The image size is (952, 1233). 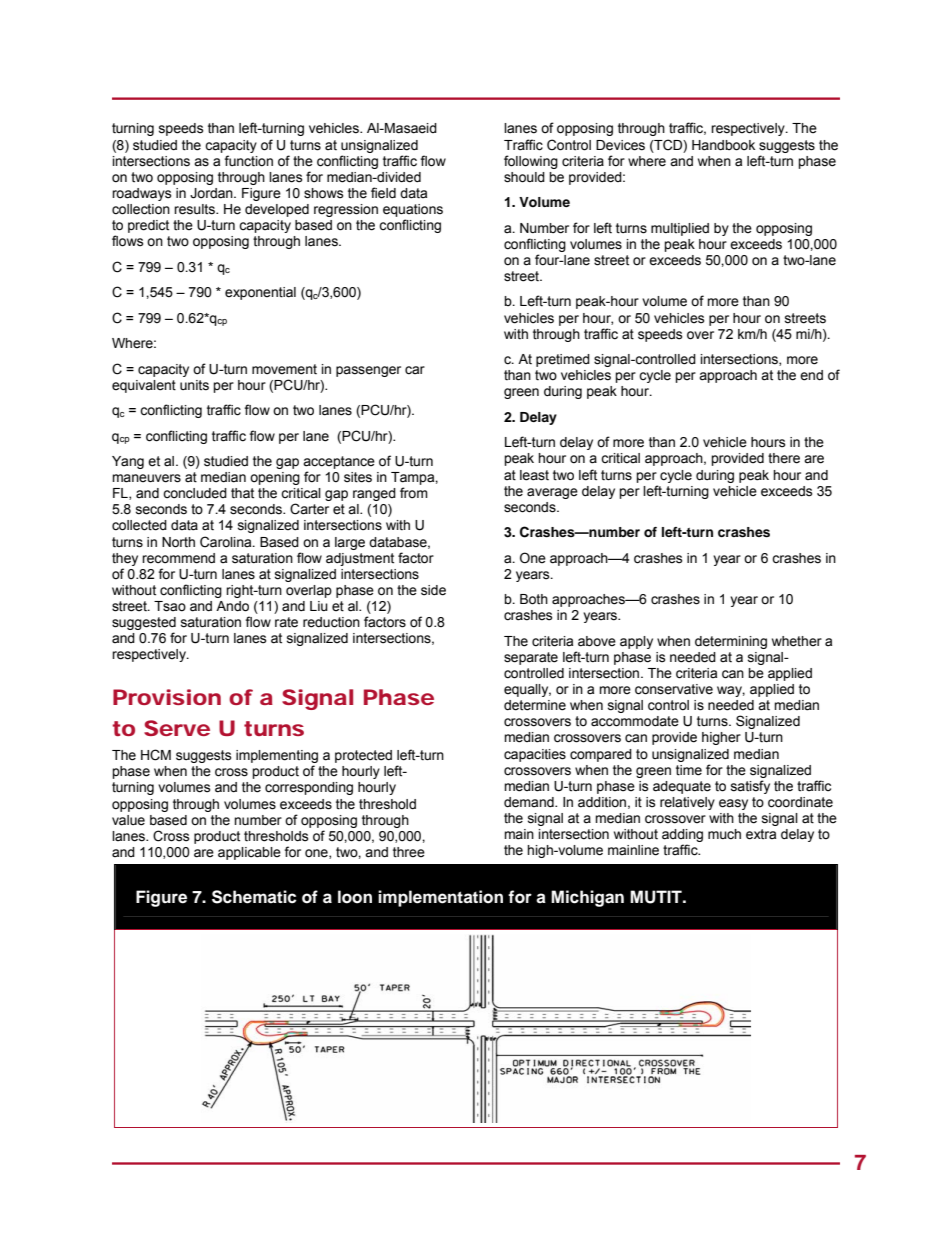 What do you see at coordinates (524, 177) in the page?
I see `should` at bounding box center [524, 177].
